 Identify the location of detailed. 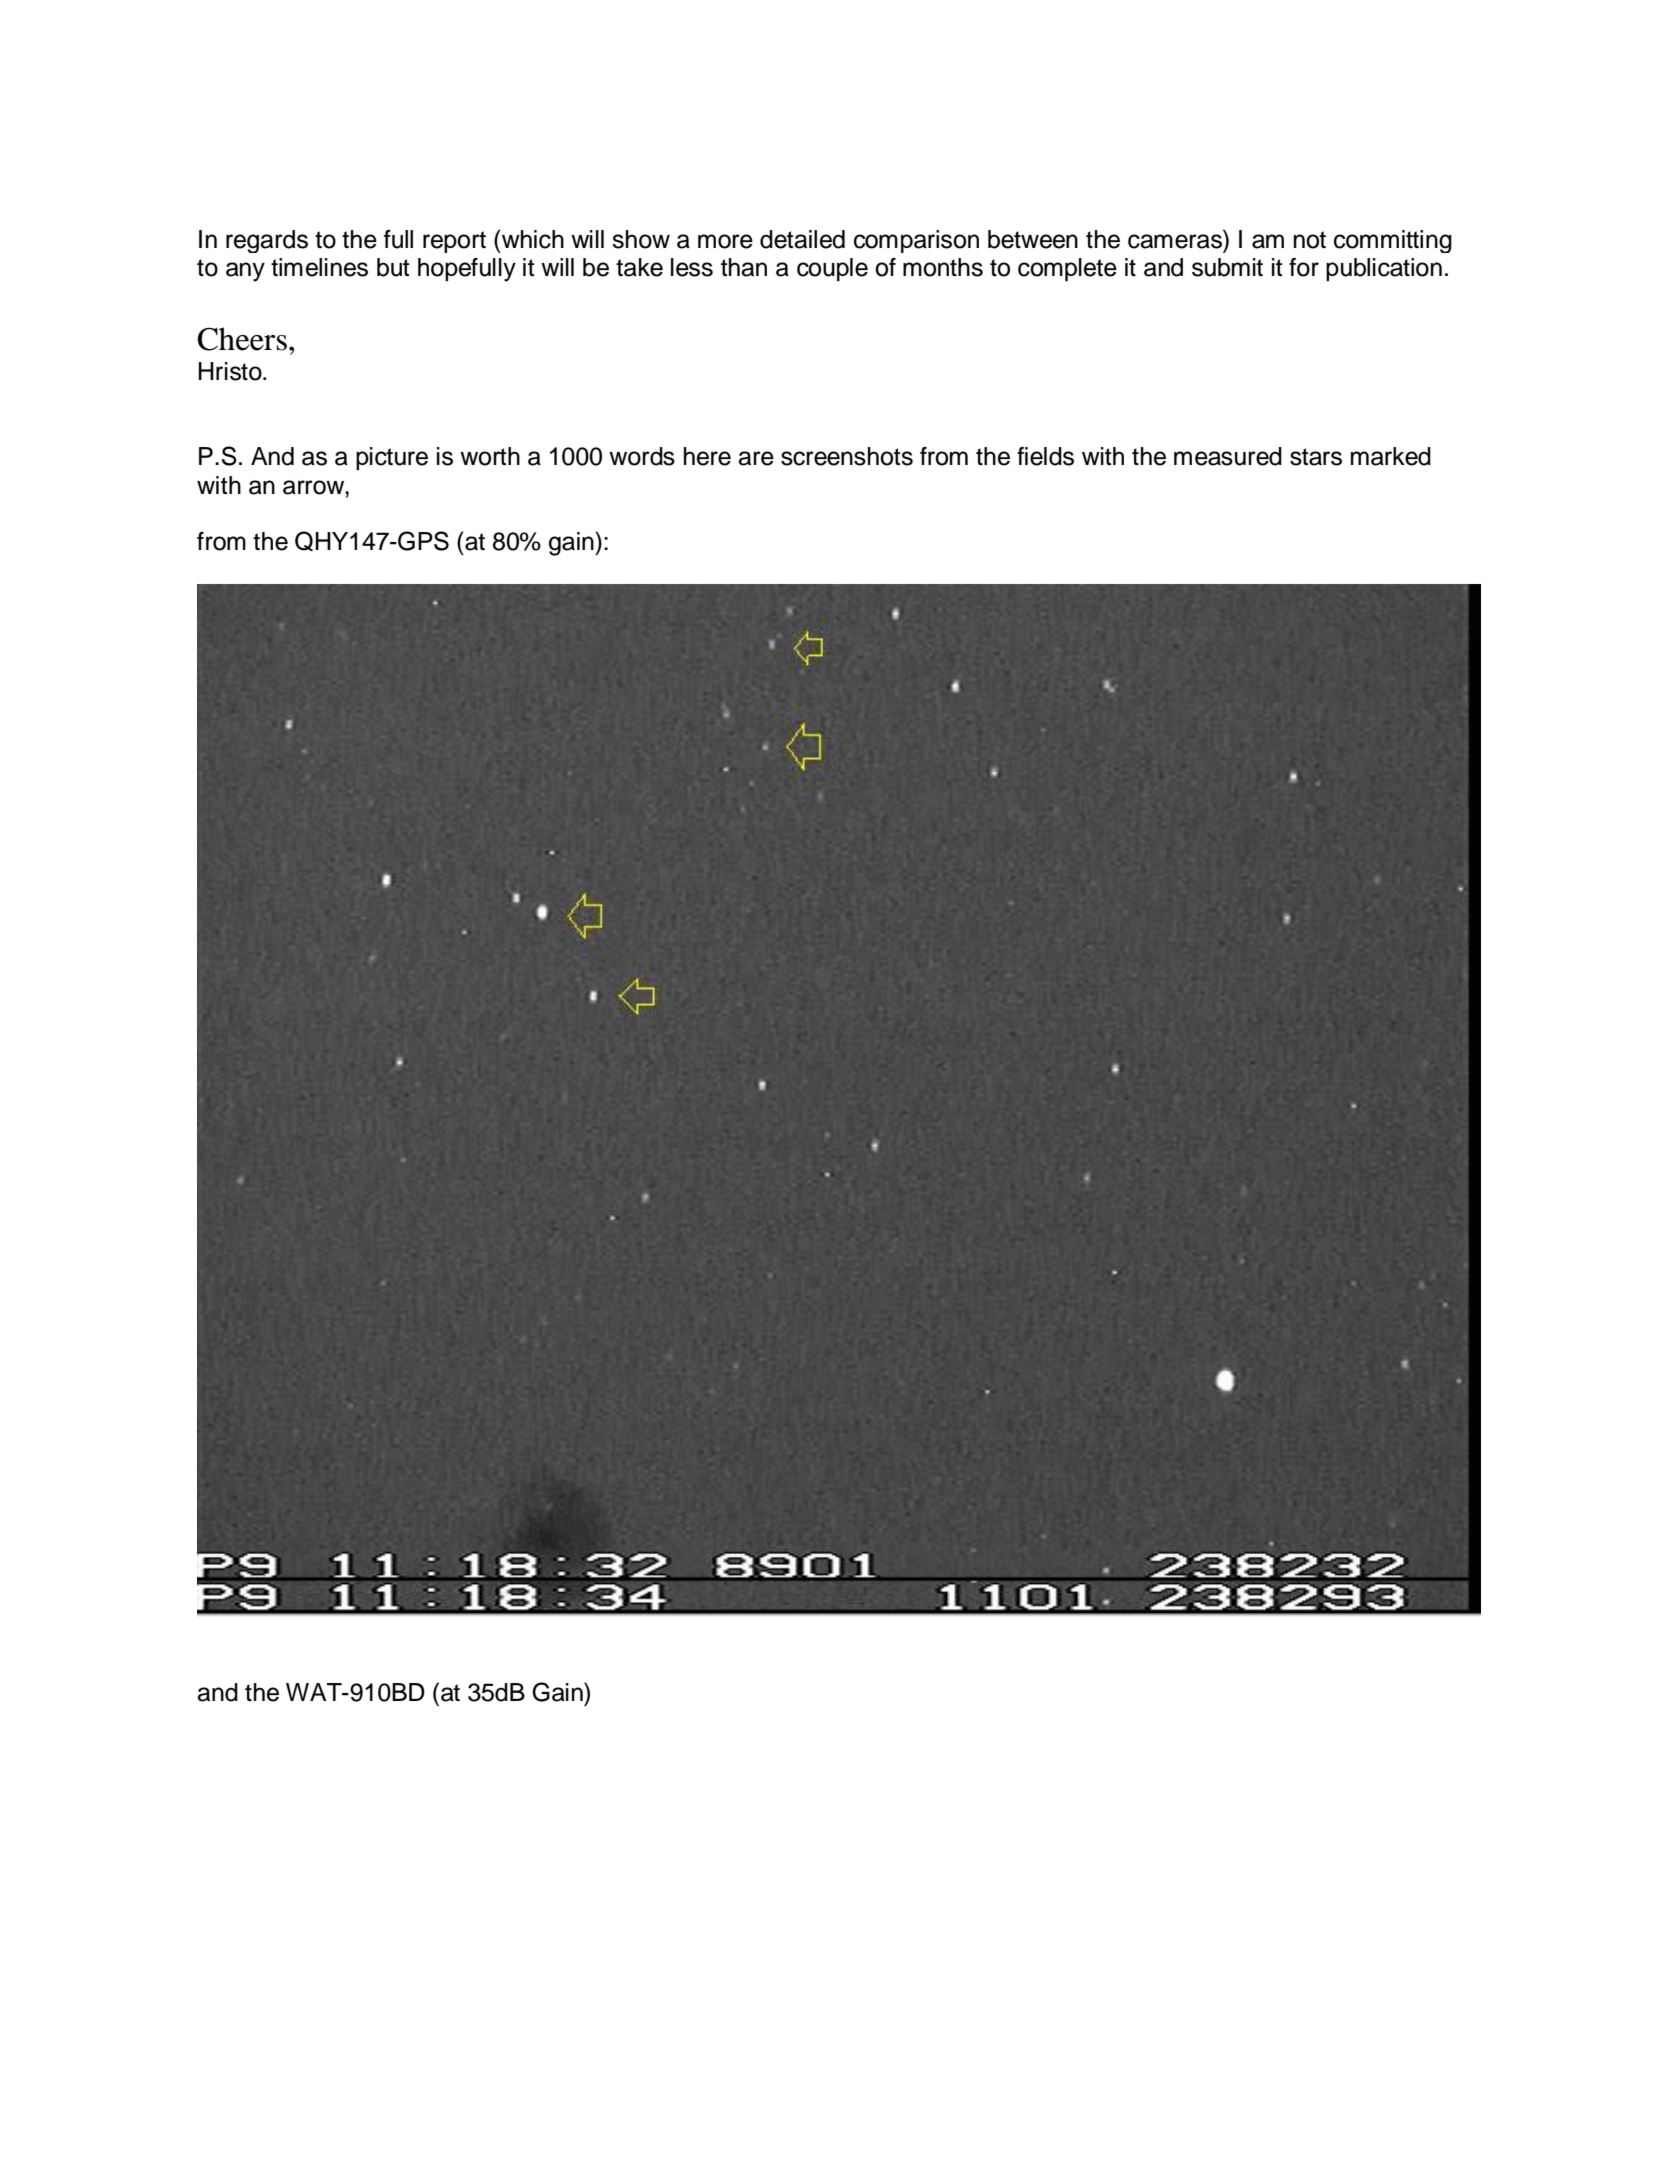
(802, 239).
